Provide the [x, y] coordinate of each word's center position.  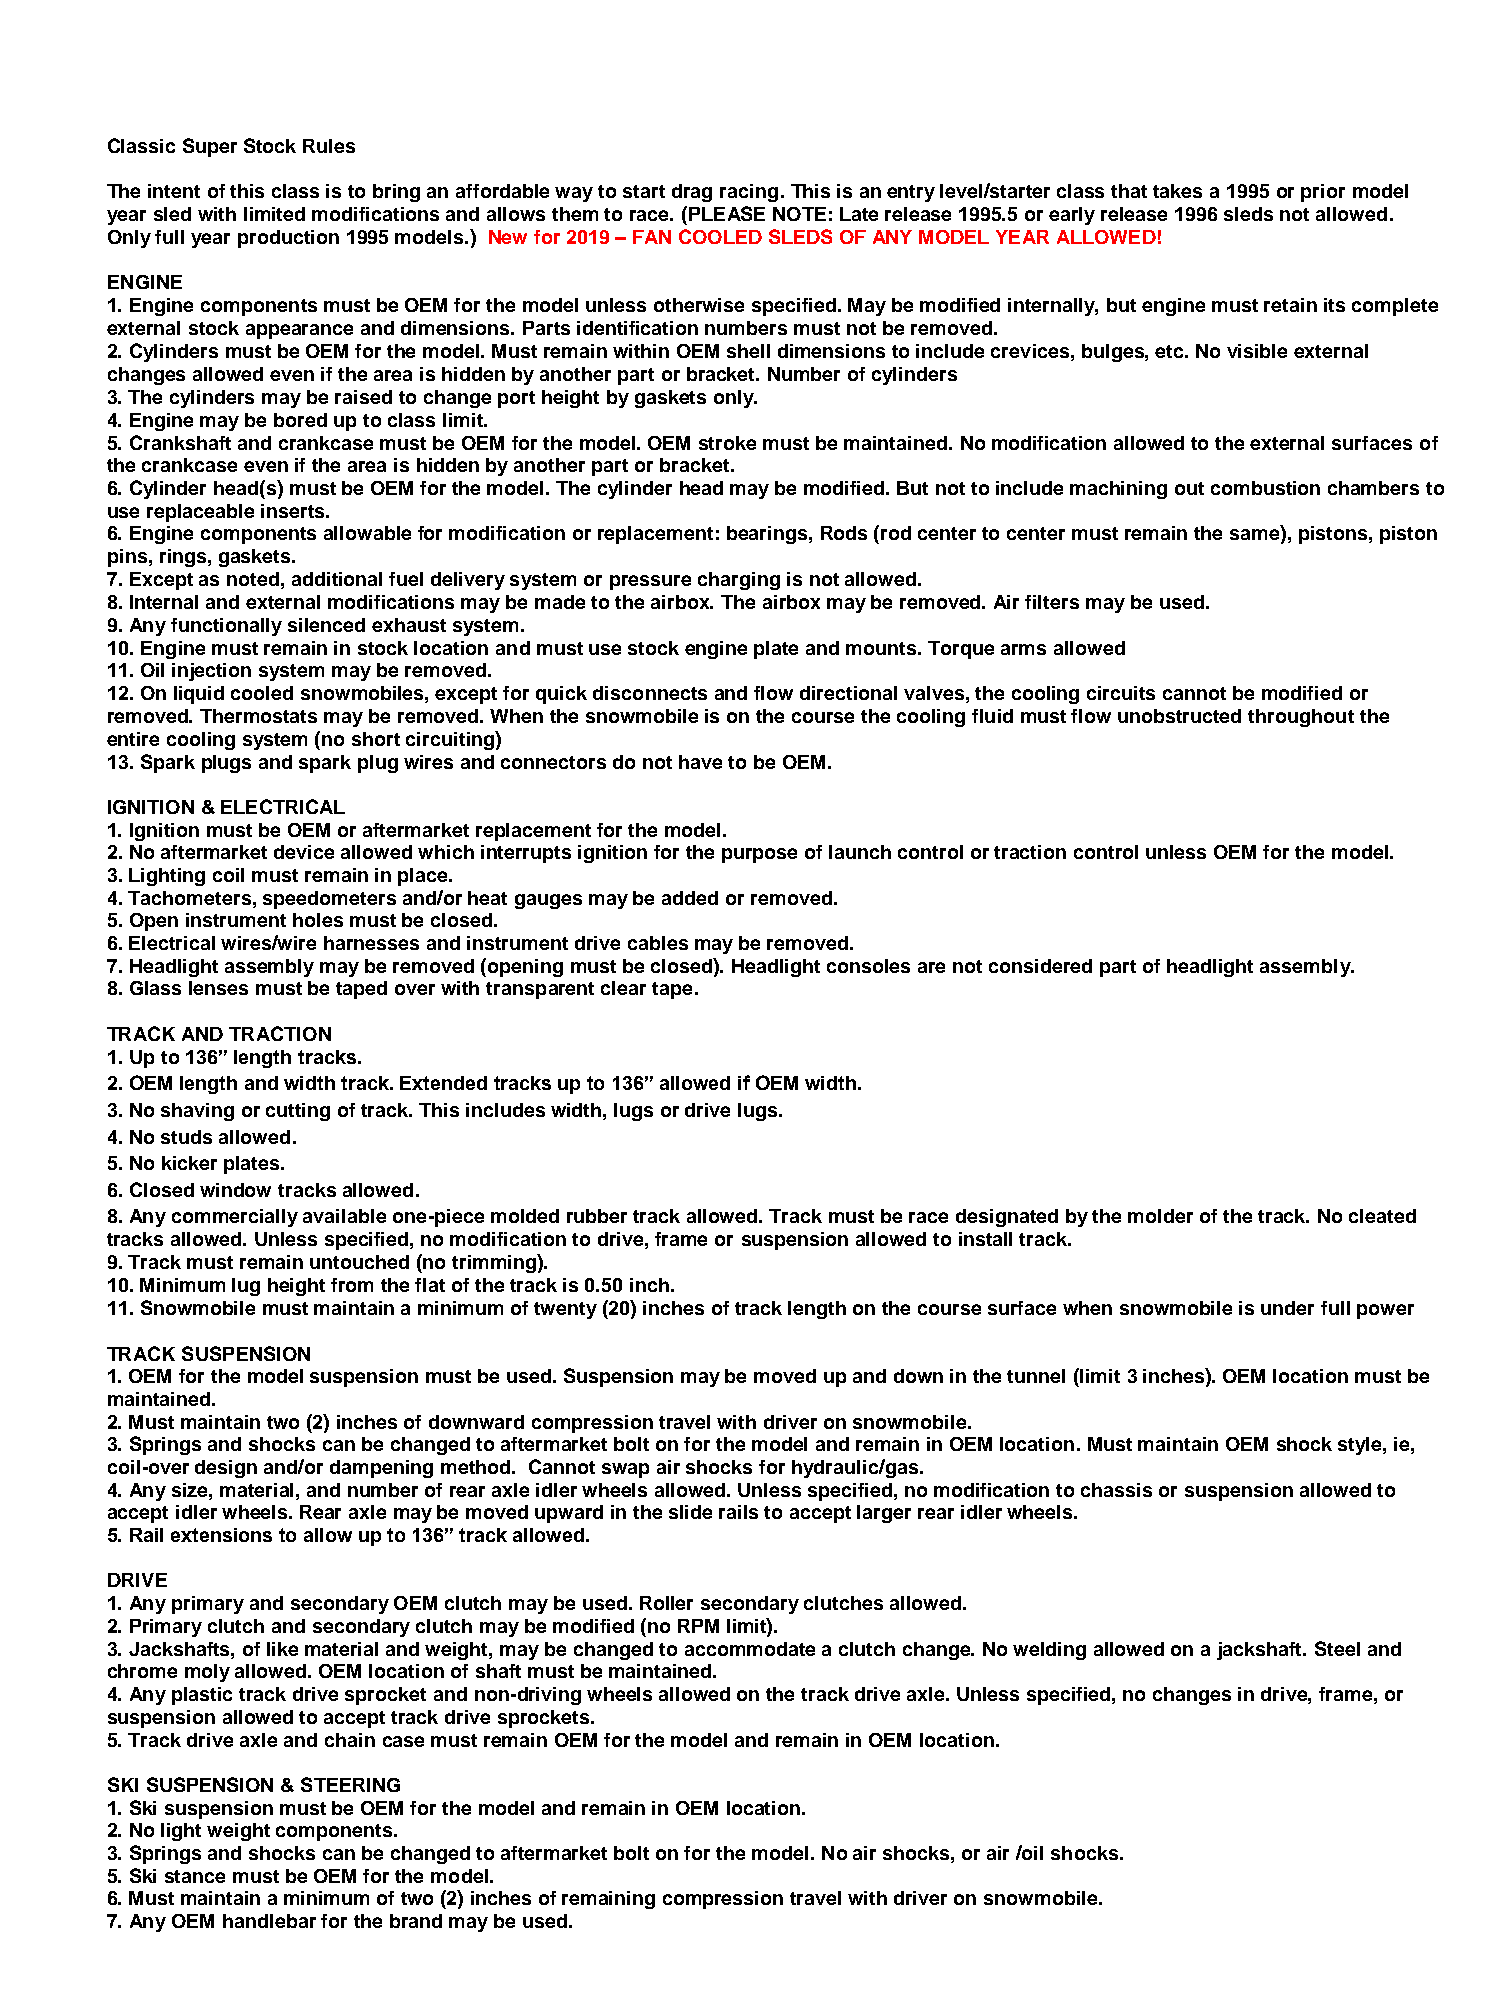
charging [739, 581]
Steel [1337, 1648]
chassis [1116, 1490]
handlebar [269, 1921]
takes [1177, 191]
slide [690, 1512]
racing [749, 193]
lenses [218, 988]
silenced [326, 625]
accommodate [750, 1649]
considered [1040, 966]
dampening [381, 1469]
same [1256, 535]
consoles [868, 966]
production [288, 239]
